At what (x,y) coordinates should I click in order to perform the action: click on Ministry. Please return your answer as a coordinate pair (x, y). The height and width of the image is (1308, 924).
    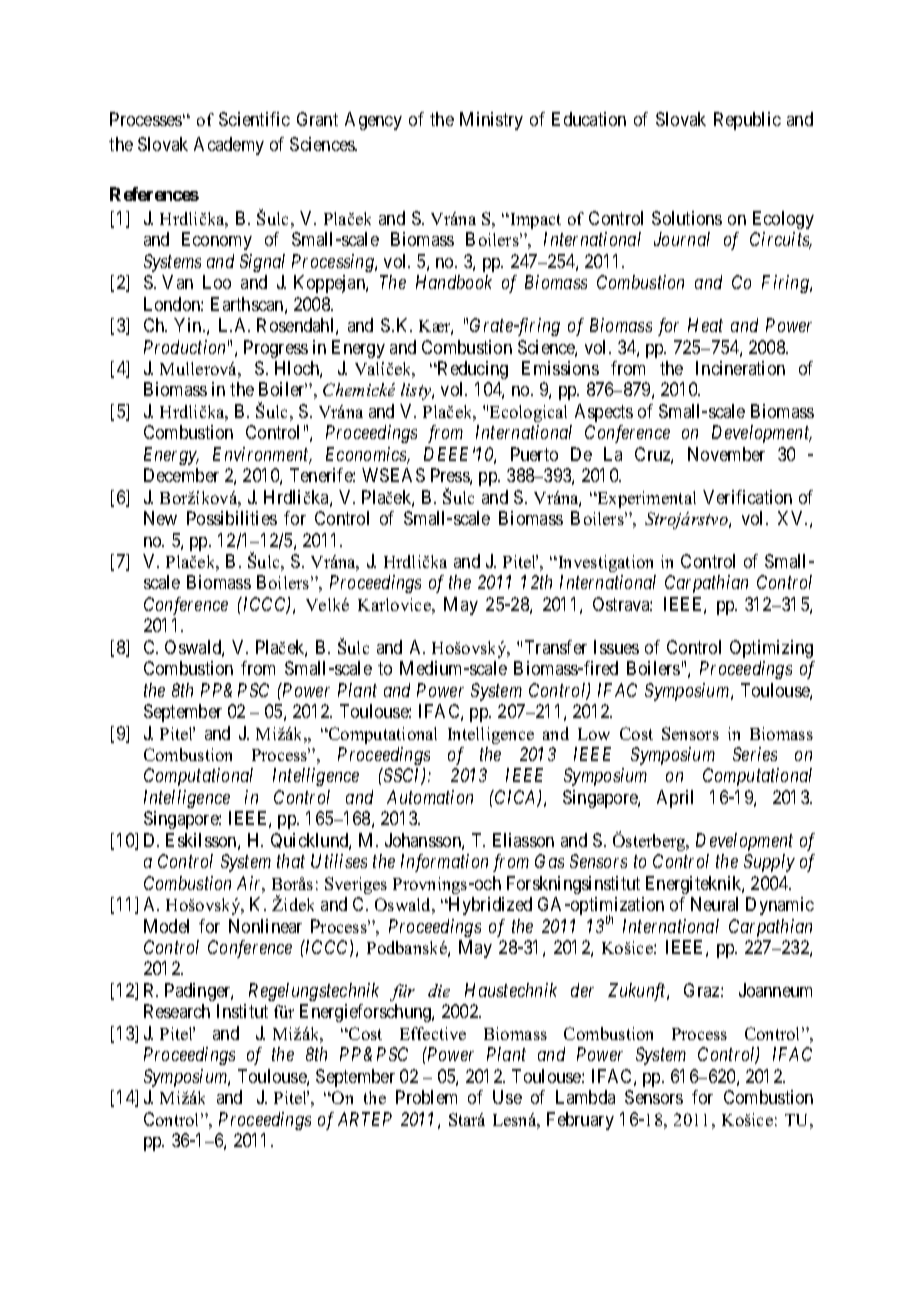
    Looking at the image, I should click on (491, 121).
